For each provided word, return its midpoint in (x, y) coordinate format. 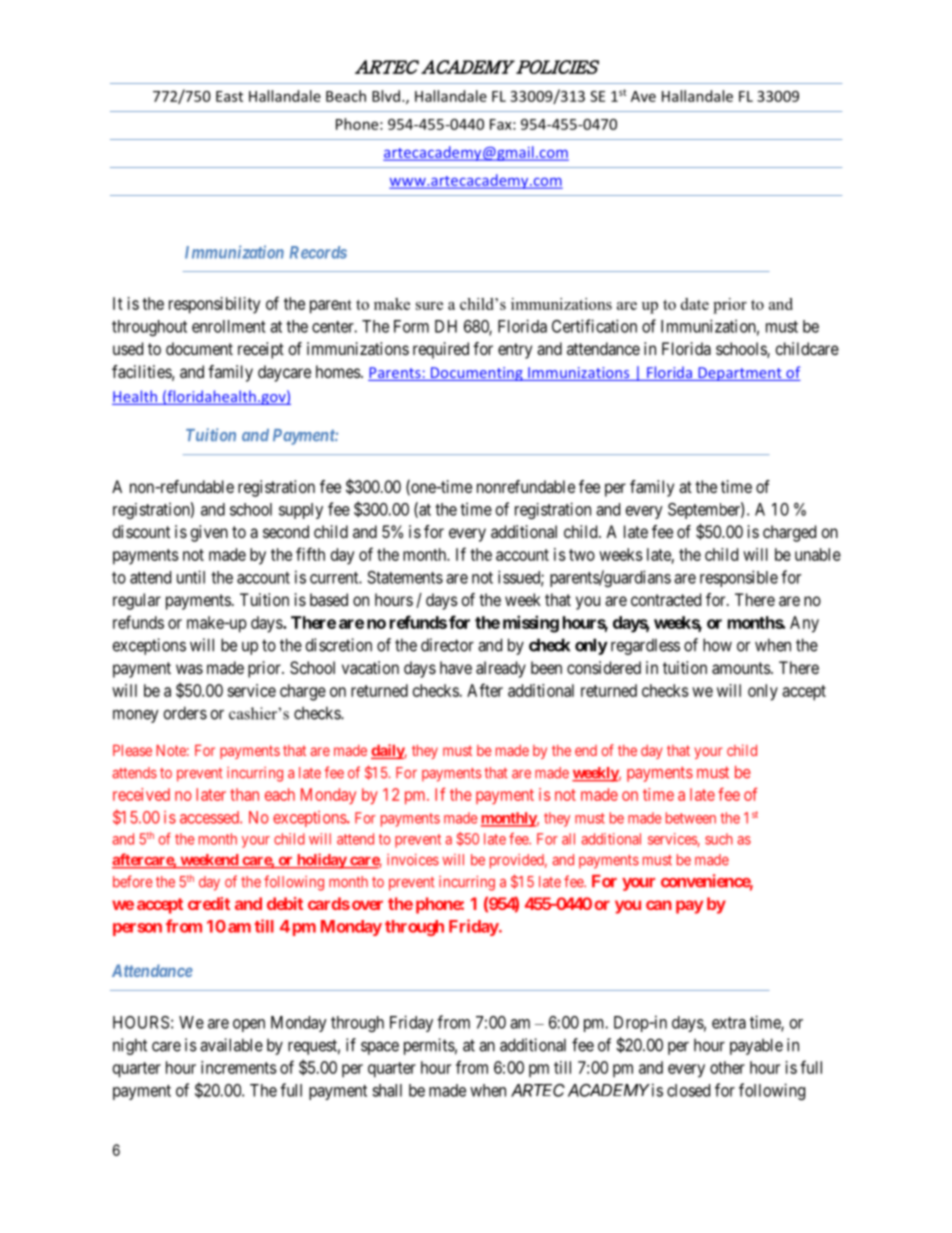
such (719, 839)
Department (740, 374)
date (695, 304)
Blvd (386, 96)
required (441, 350)
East (229, 96)
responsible (739, 578)
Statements (405, 577)
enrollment (229, 326)
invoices (413, 860)
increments (239, 1067)
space (380, 1048)
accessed (210, 817)
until (191, 577)
